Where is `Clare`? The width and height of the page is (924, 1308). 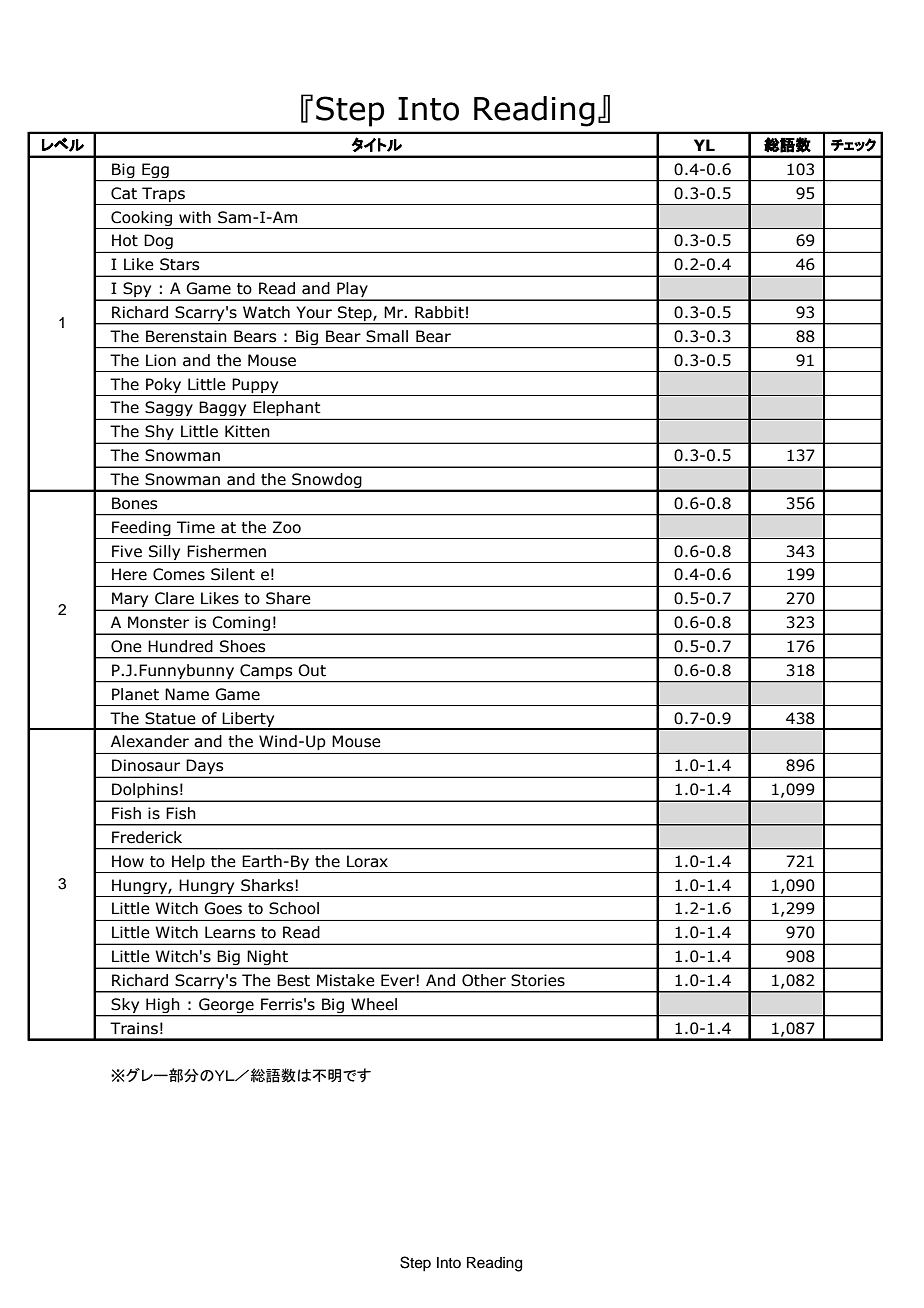 Clare is located at coordinates (174, 598).
